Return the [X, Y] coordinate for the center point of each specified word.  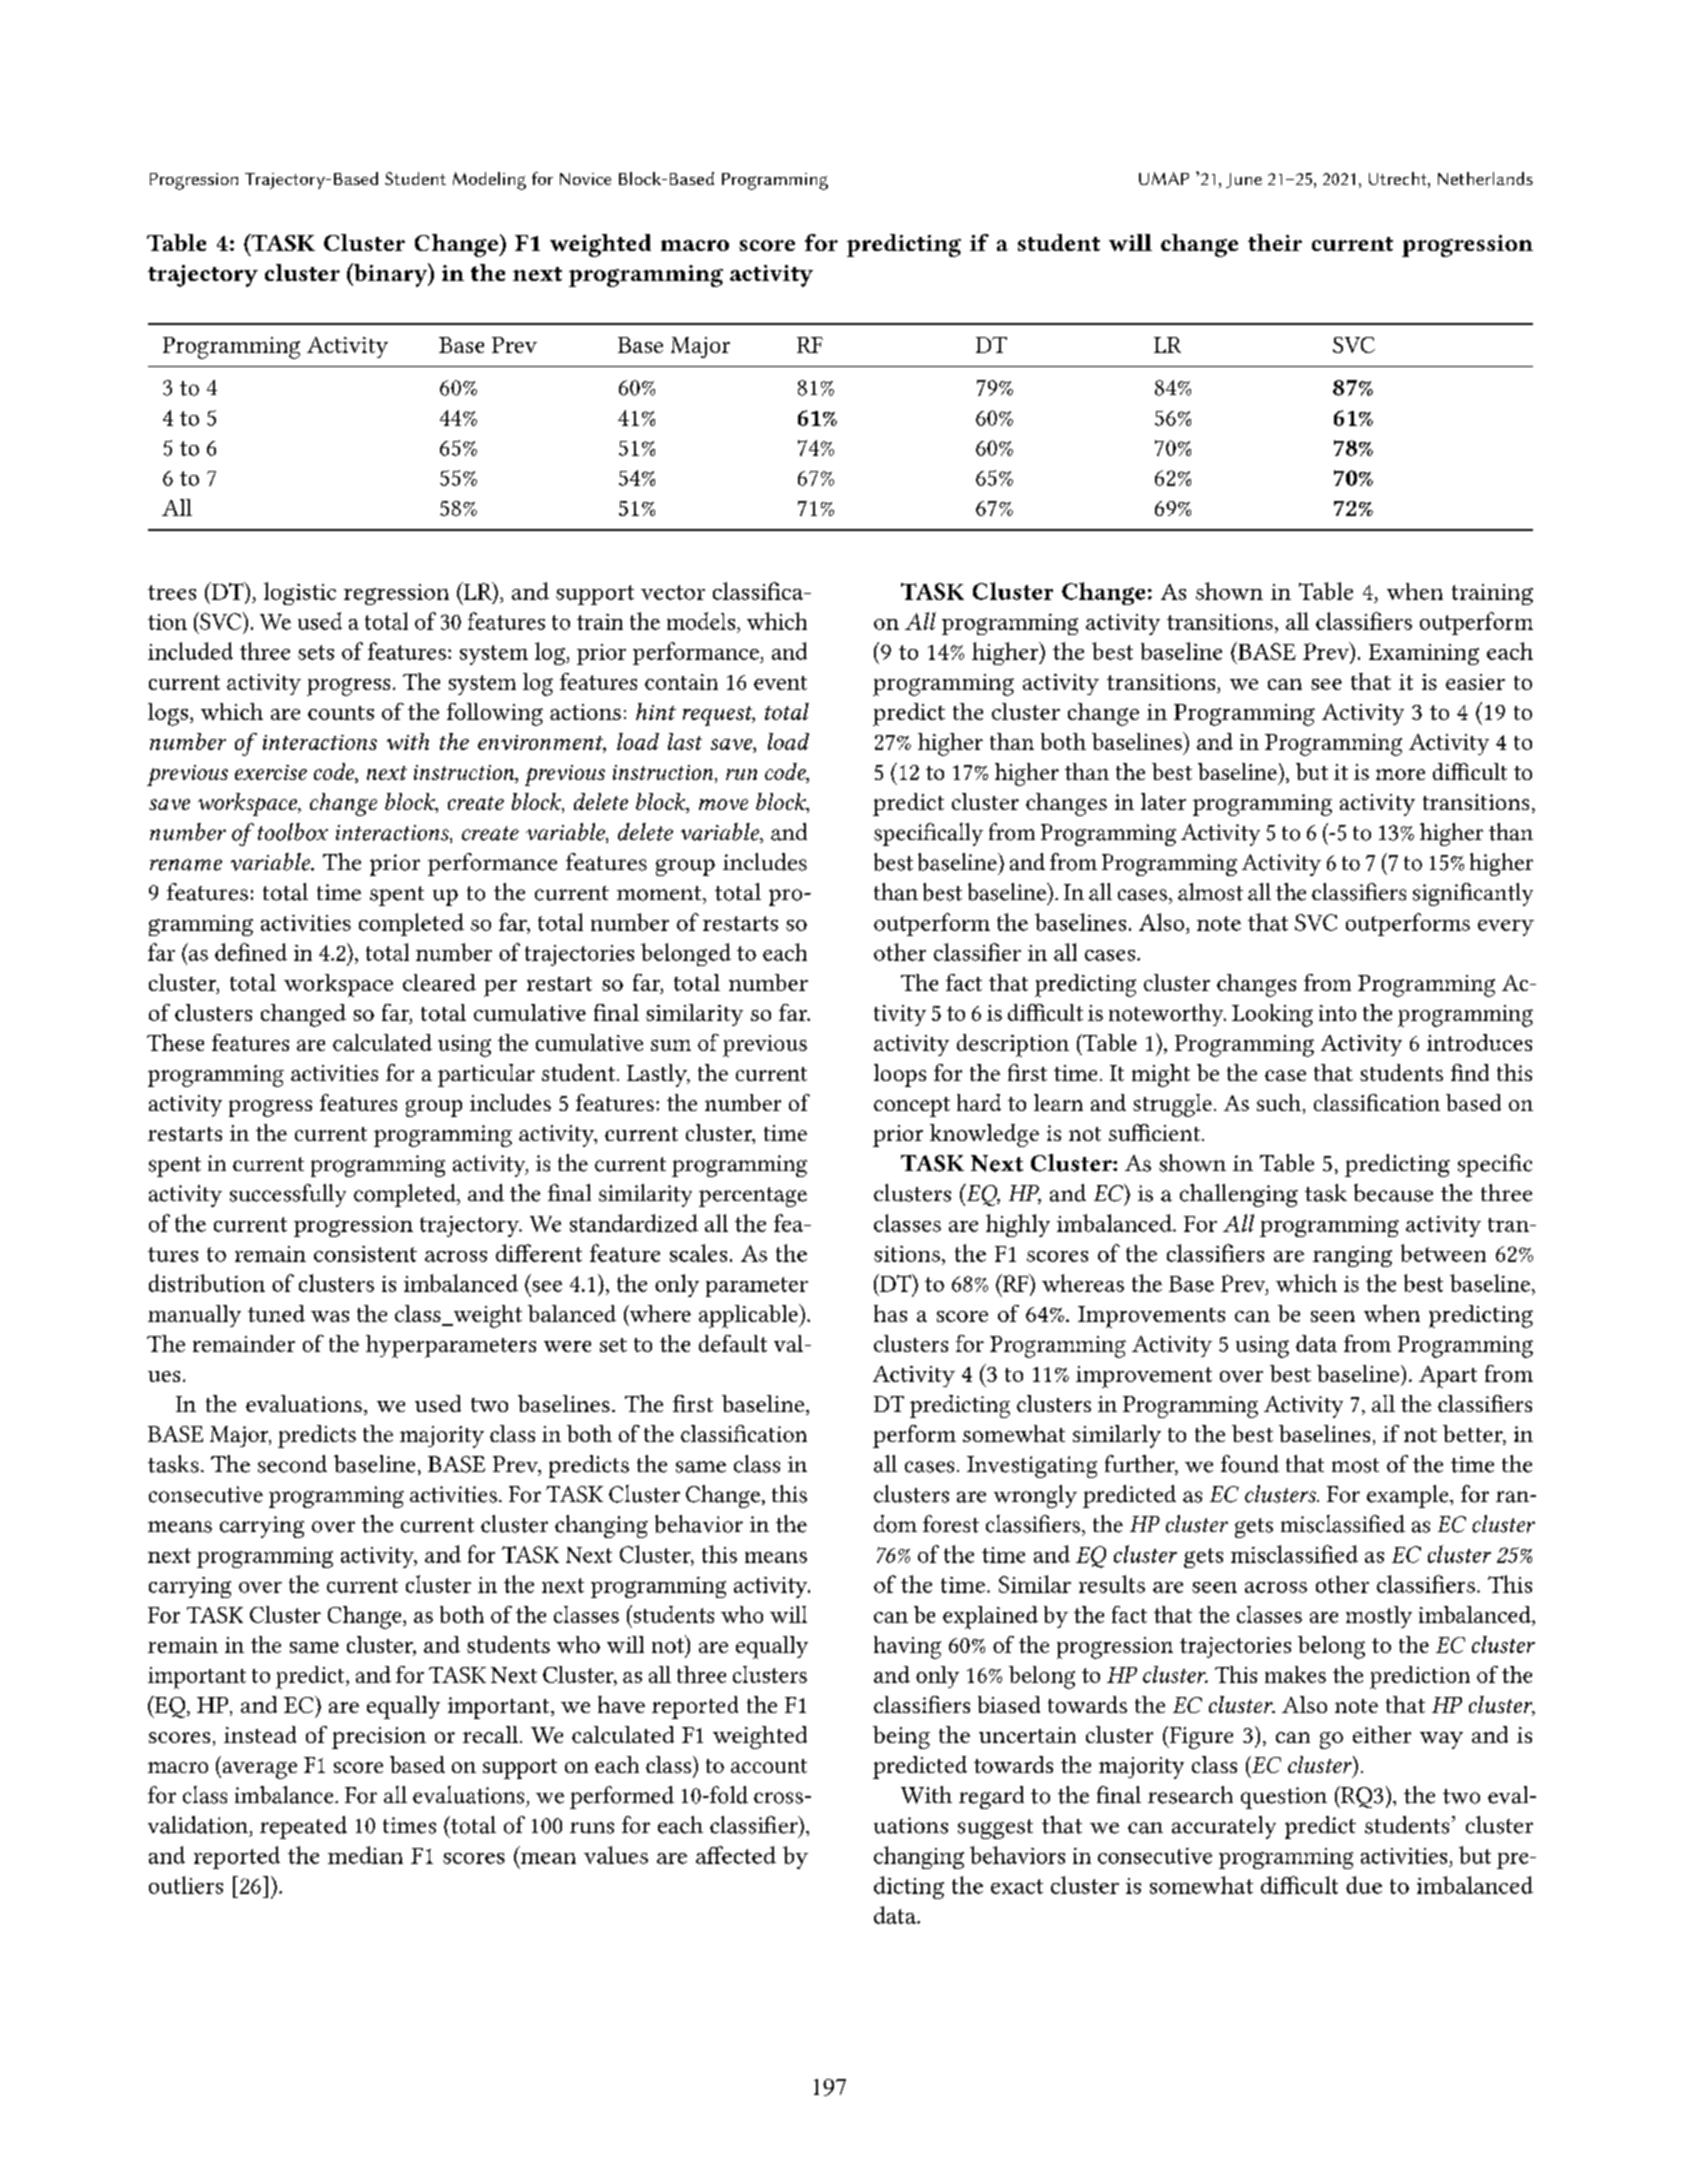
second [292, 1464]
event [780, 683]
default [733, 1343]
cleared [439, 982]
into [1337, 1013]
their [1275, 242]
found [1250, 1464]
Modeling [489, 181]
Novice [585, 179]
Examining [1424, 654]
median [365, 1855]
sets [316, 652]
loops [900, 1075]
